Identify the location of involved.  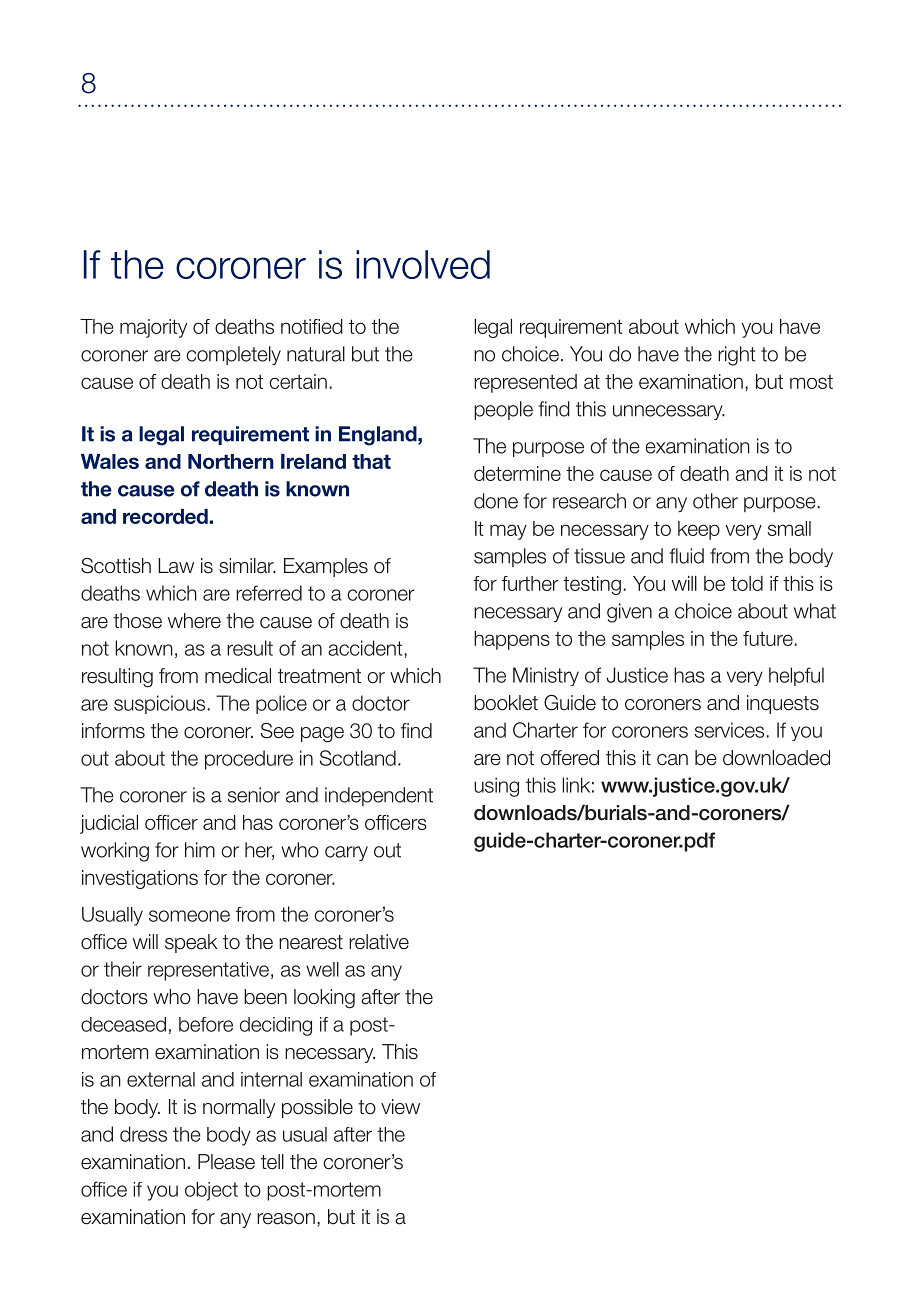
(423, 264).
